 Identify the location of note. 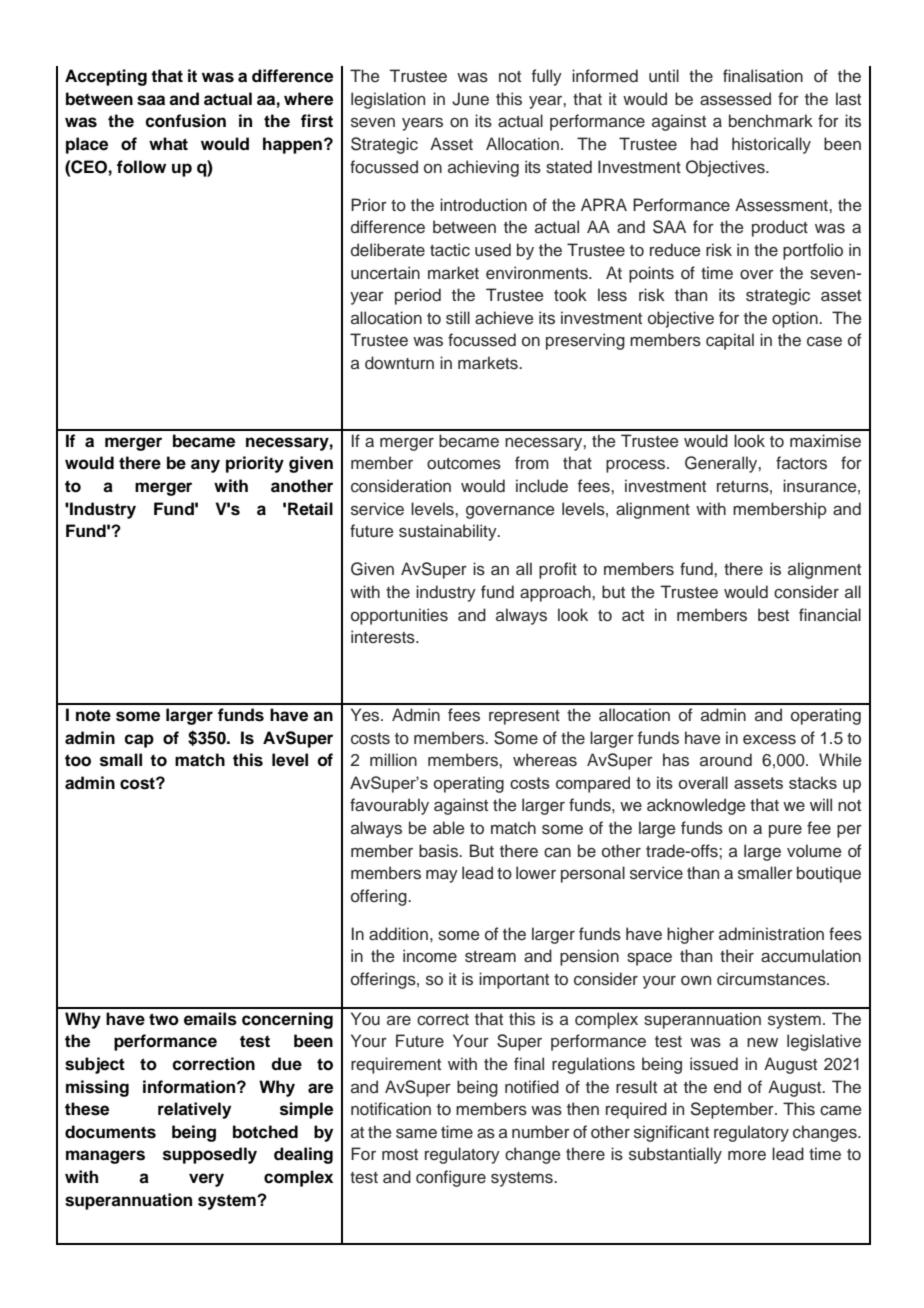
(93, 715).
